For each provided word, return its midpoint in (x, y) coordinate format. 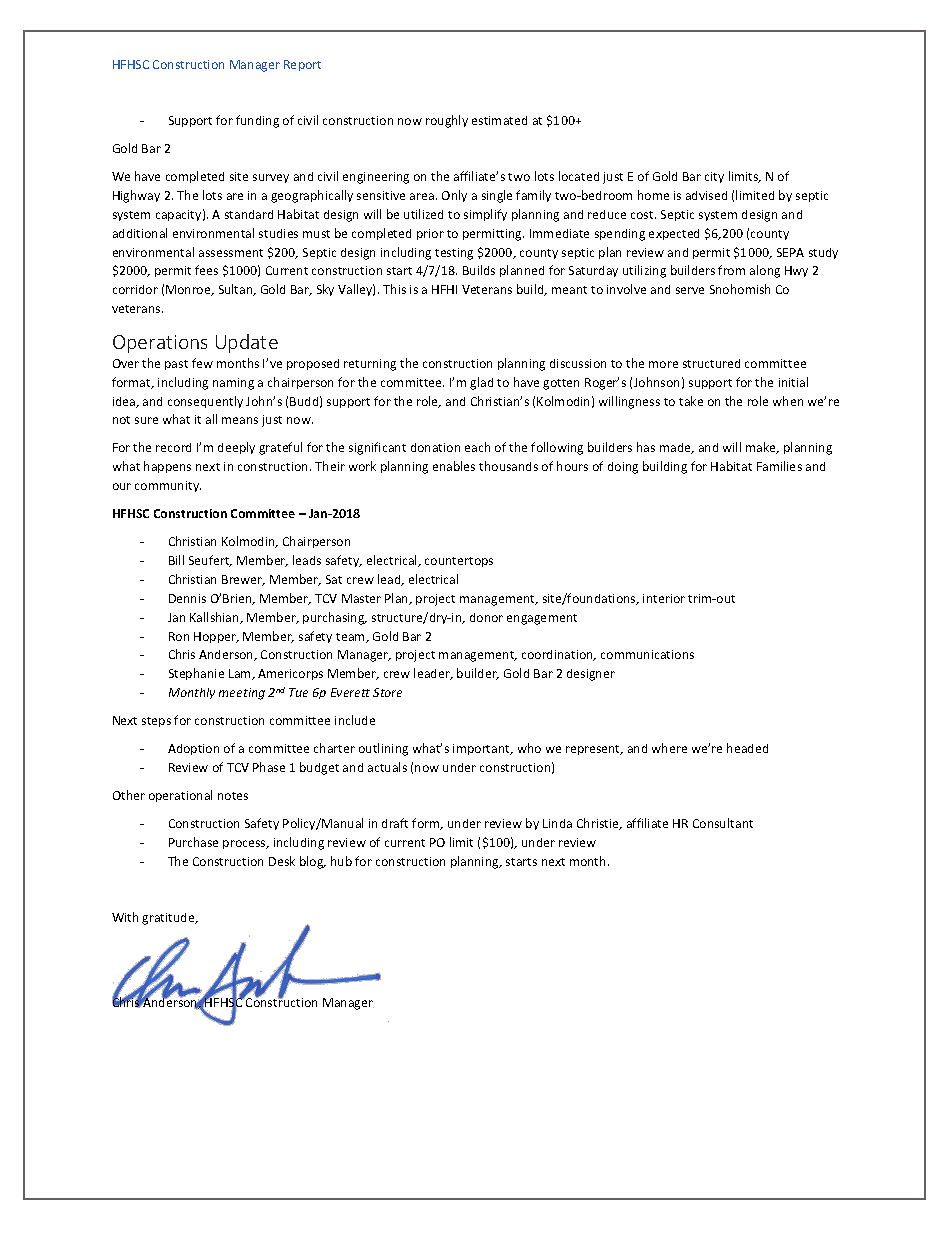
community (168, 486)
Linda (557, 823)
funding (257, 121)
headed (747, 748)
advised (706, 195)
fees (206, 270)
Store (387, 692)
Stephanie (196, 674)
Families (779, 466)
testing (454, 254)
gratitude (169, 919)
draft (395, 823)
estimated (499, 120)
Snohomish (740, 289)
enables (454, 466)
